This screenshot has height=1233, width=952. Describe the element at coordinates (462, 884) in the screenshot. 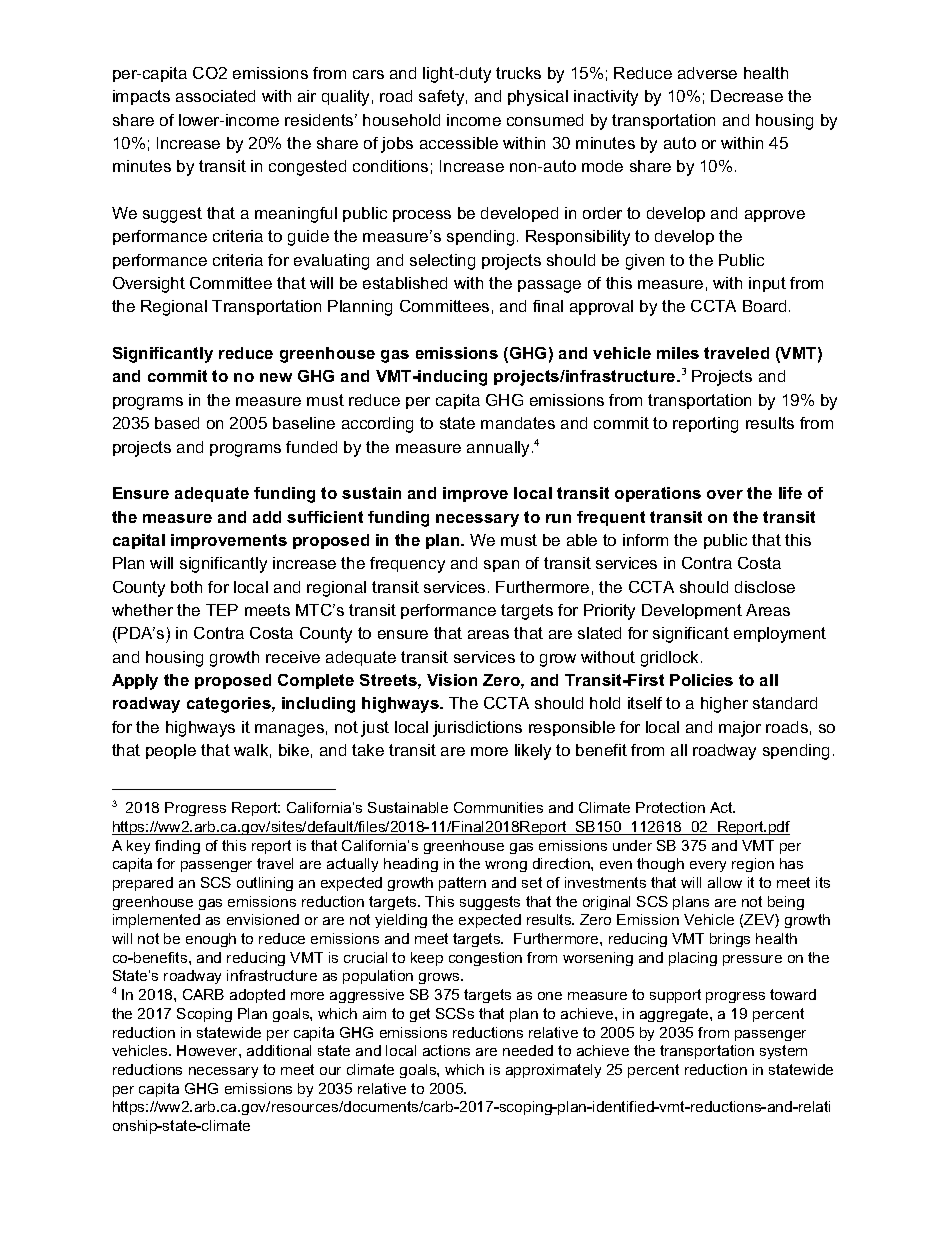

I see `pattern` at that location.
